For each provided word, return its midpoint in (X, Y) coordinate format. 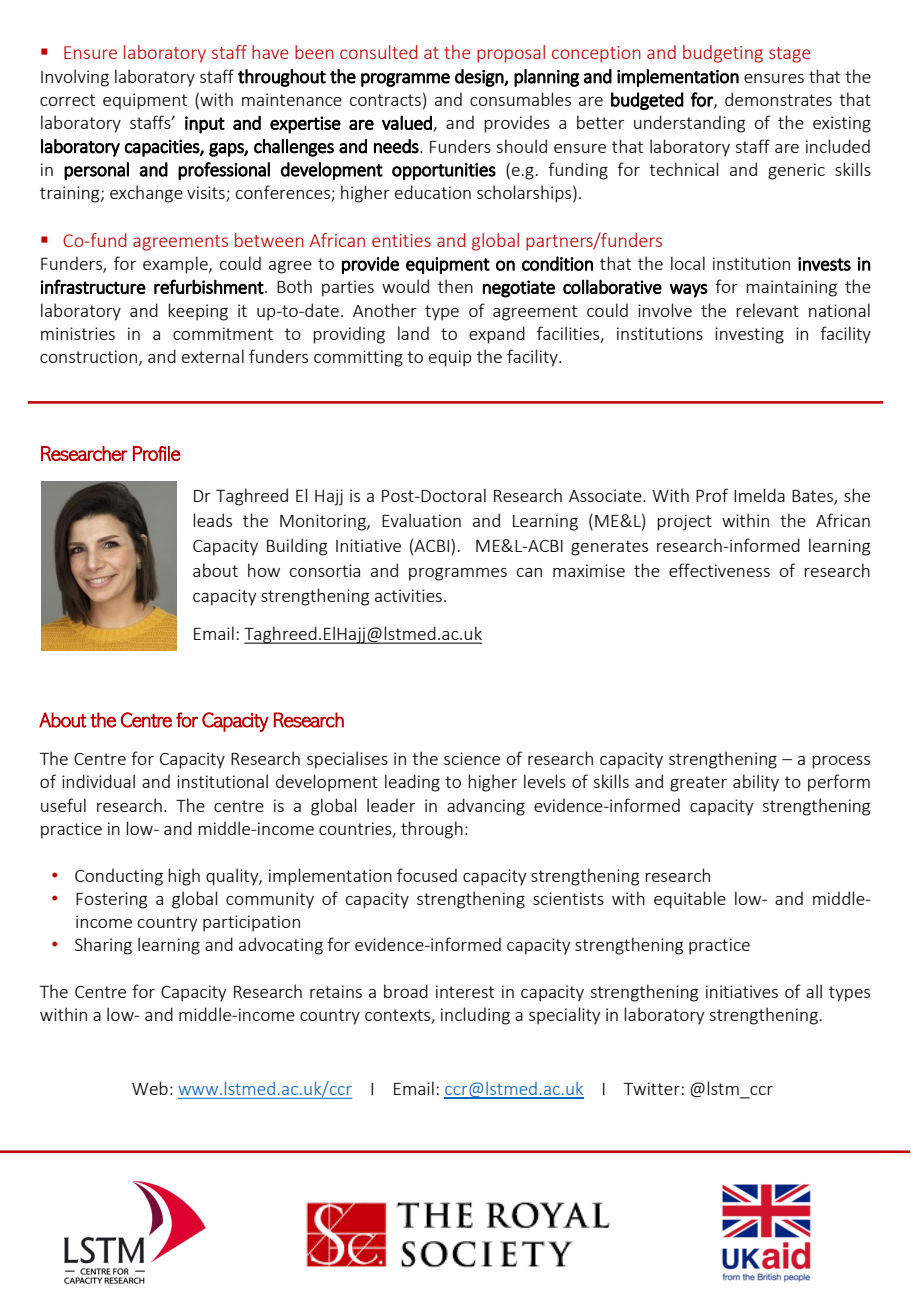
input (205, 125)
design (480, 78)
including (475, 1016)
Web (150, 1088)
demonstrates (778, 99)
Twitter (652, 1088)
